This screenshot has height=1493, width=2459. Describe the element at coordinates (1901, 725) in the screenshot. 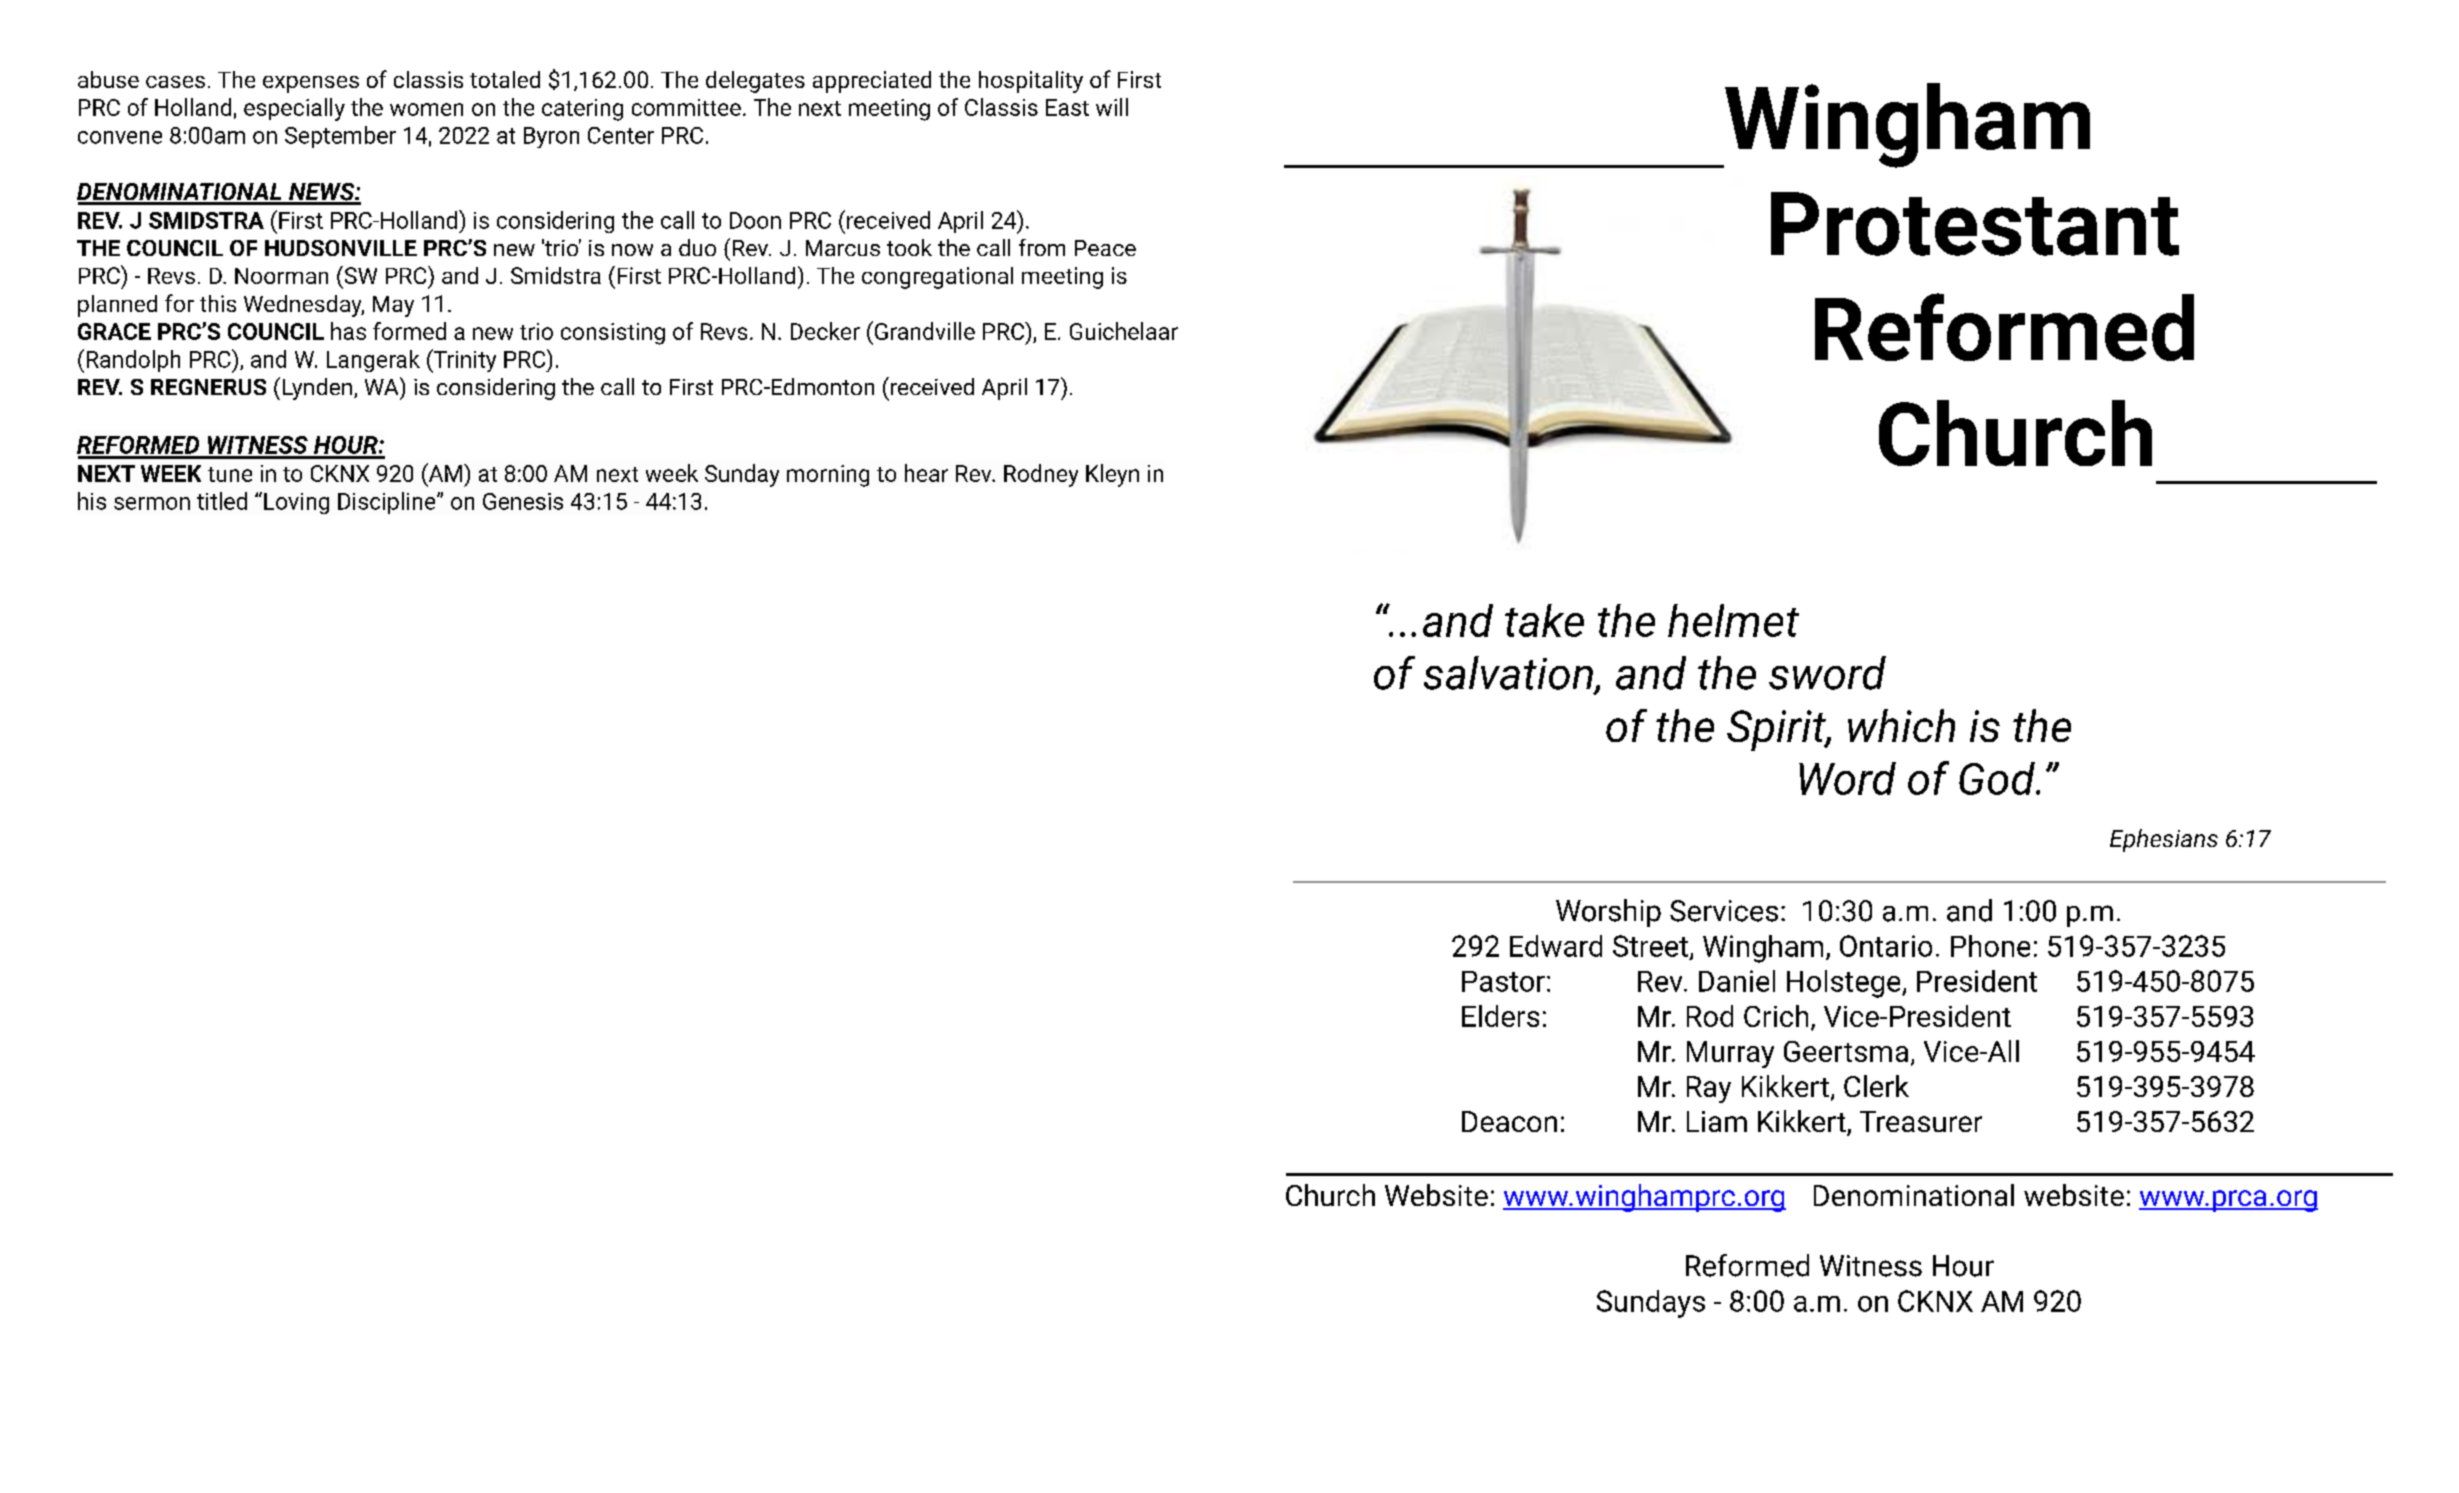

I see `which` at that location.
